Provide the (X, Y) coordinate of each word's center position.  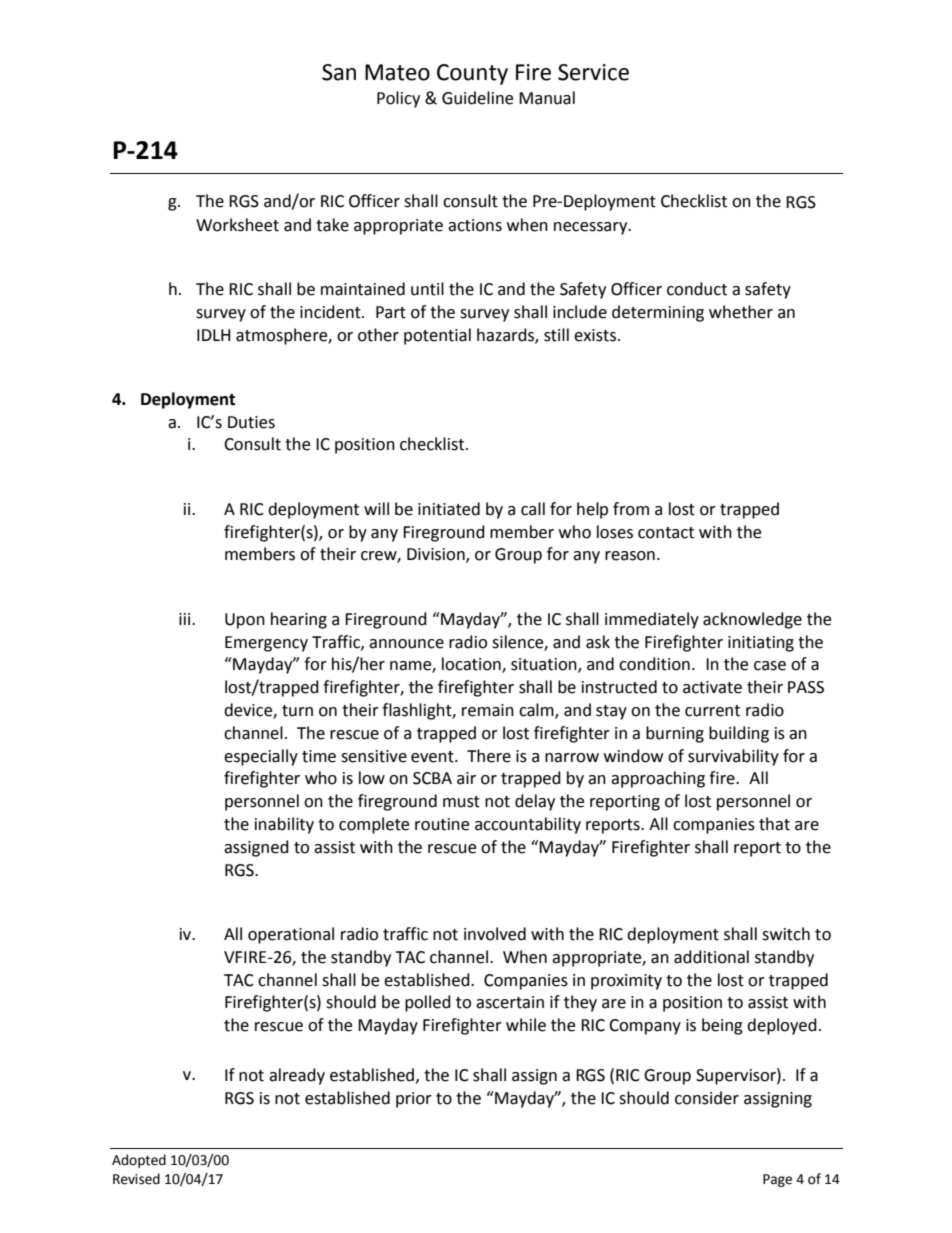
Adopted (139, 1161)
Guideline (477, 98)
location (472, 665)
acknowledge (752, 620)
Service (593, 72)
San (339, 72)
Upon (245, 621)
